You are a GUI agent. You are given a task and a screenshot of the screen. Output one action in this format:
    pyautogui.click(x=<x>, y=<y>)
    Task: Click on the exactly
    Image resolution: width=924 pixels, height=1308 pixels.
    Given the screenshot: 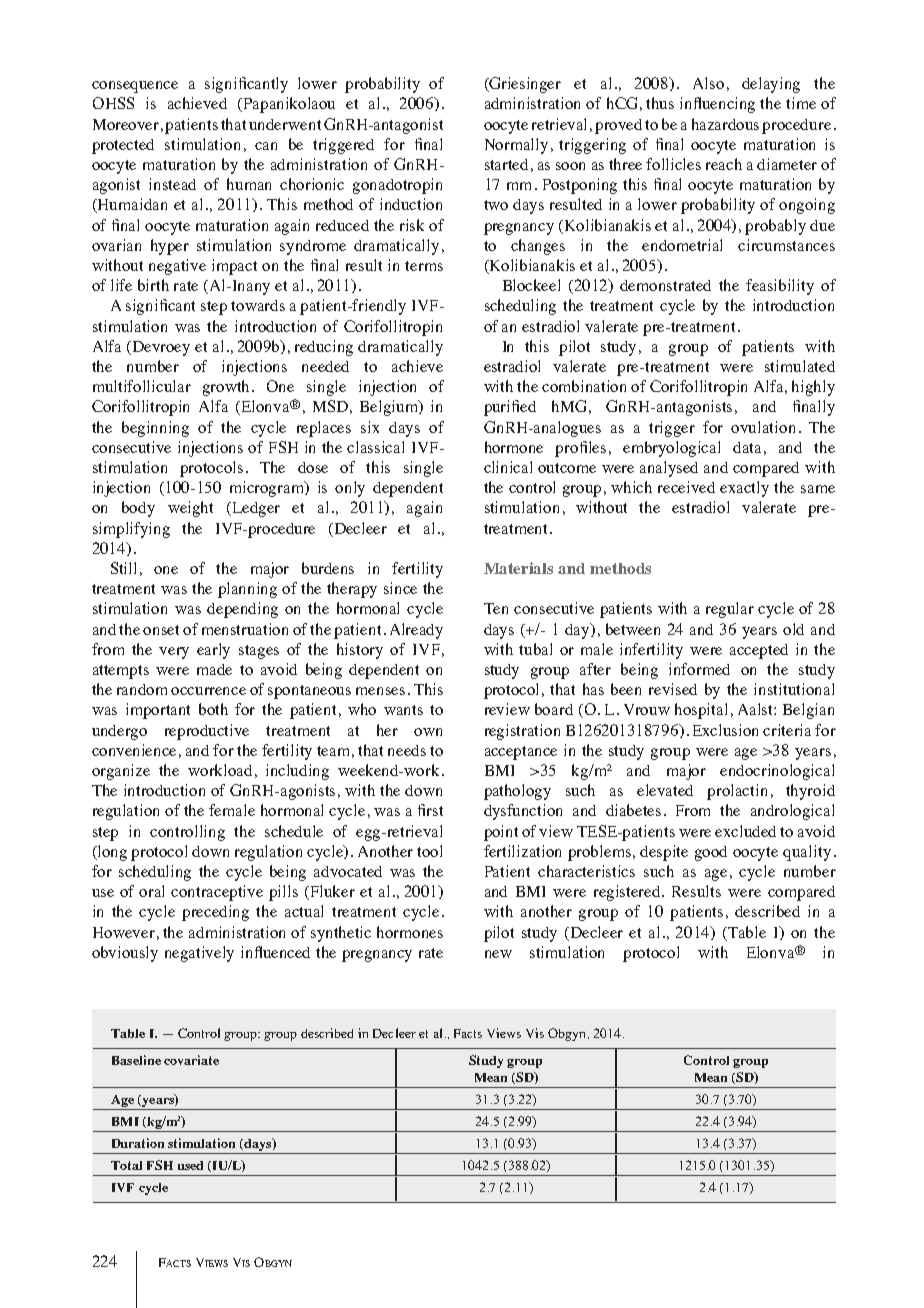 What is the action you would take?
    pyautogui.click(x=744, y=489)
